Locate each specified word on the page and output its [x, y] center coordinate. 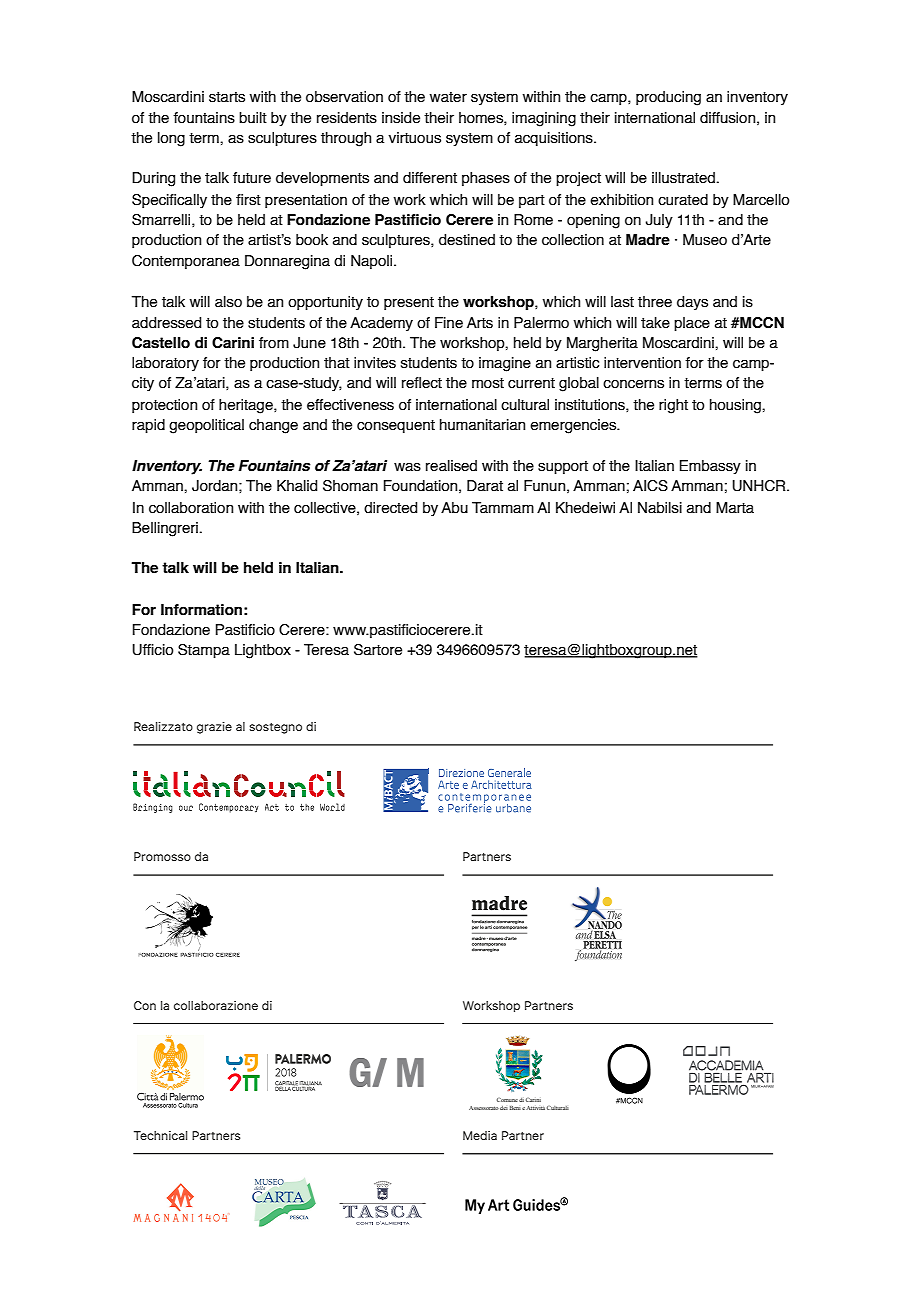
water [448, 97]
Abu [454, 508]
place [692, 324]
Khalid [297, 486]
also [228, 302]
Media [480, 1135]
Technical [160, 1135]
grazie [214, 728]
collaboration [191, 508]
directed [390, 508]
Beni [515, 1108]
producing [668, 98]
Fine [449, 323]
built [253, 118]
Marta [735, 508]
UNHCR [760, 486]
